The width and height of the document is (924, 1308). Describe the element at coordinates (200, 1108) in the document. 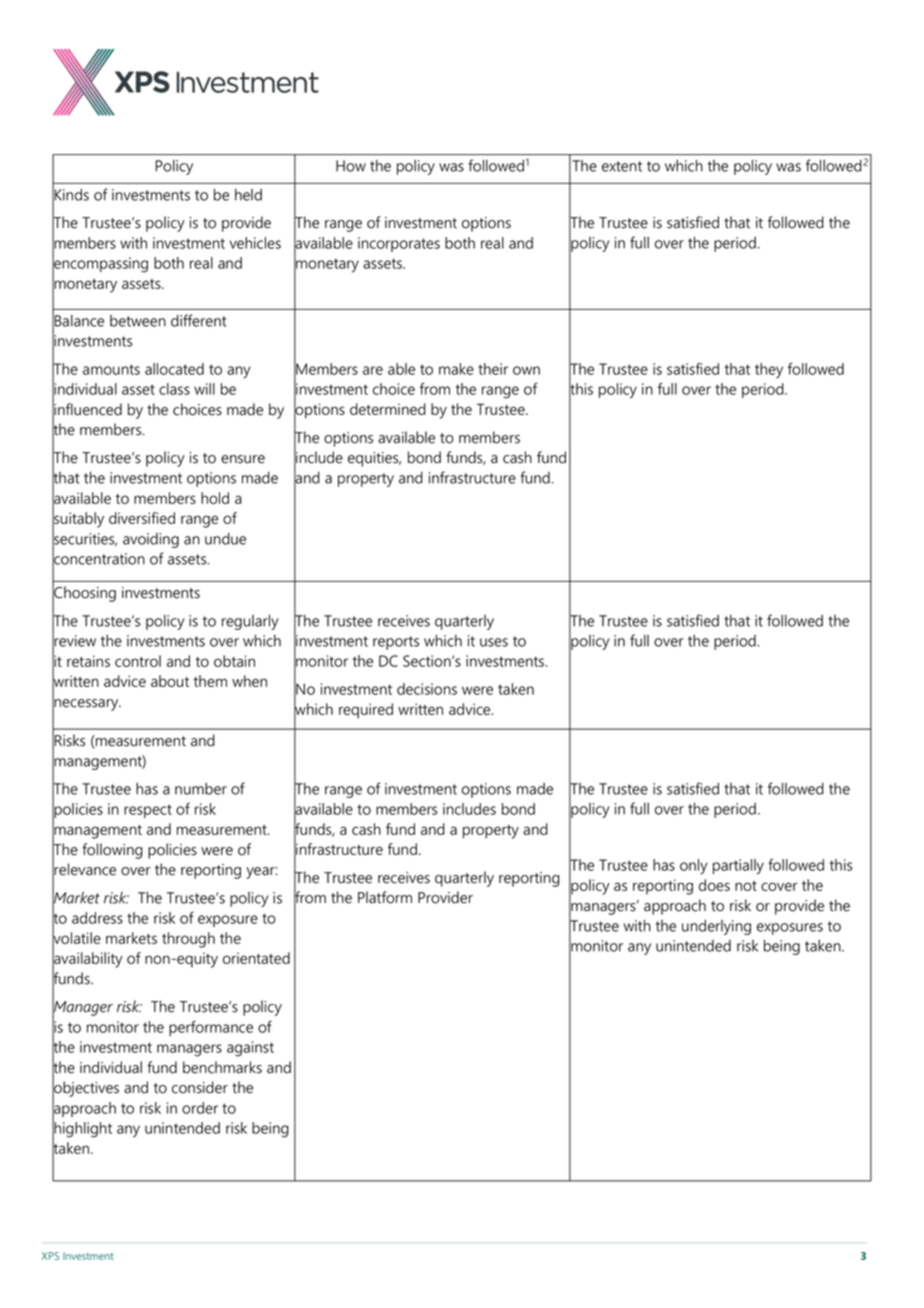

I see `order` at that location.
